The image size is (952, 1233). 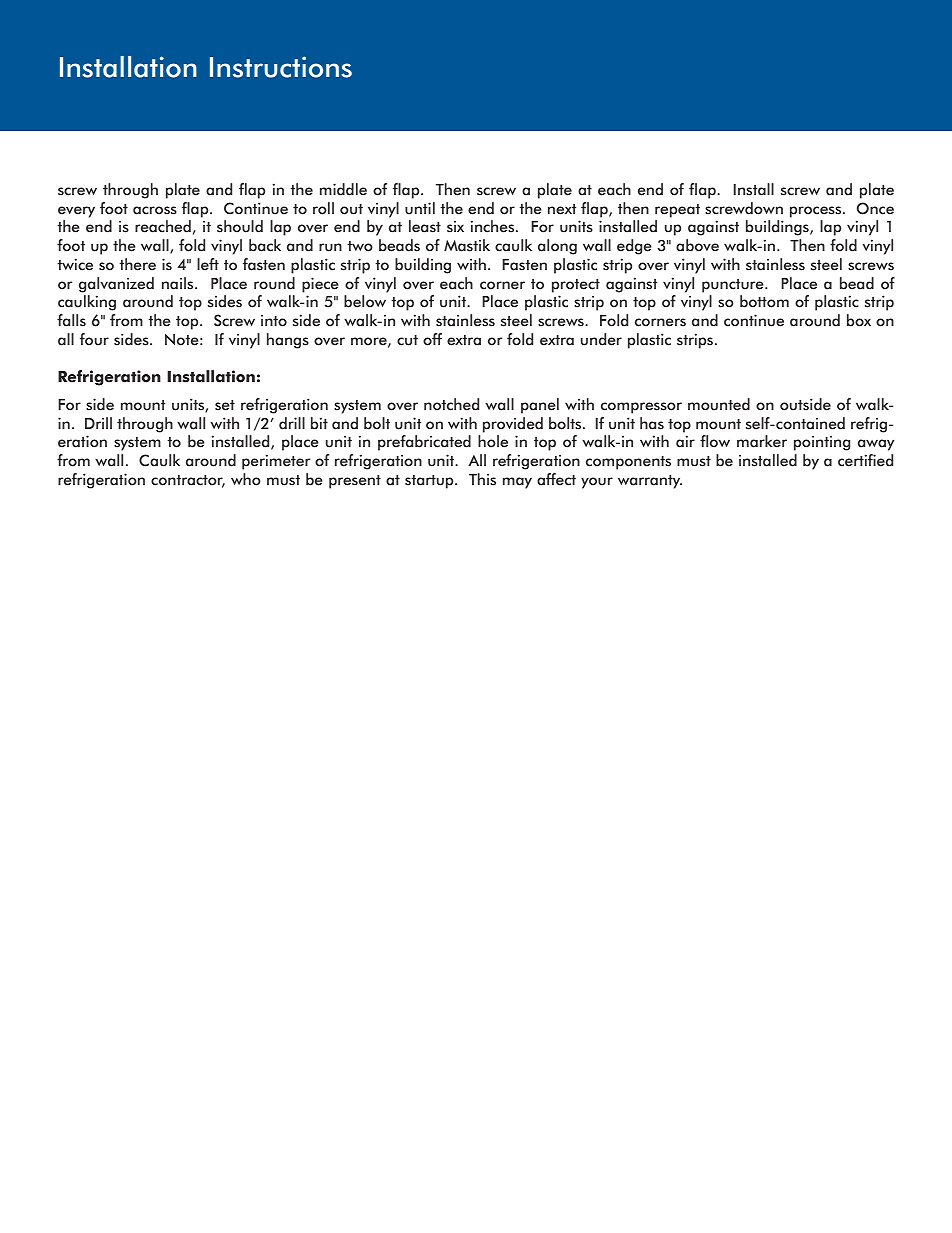 What do you see at coordinates (734, 286) in the image?
I see `puncture` at bounding box center [734, 286].
